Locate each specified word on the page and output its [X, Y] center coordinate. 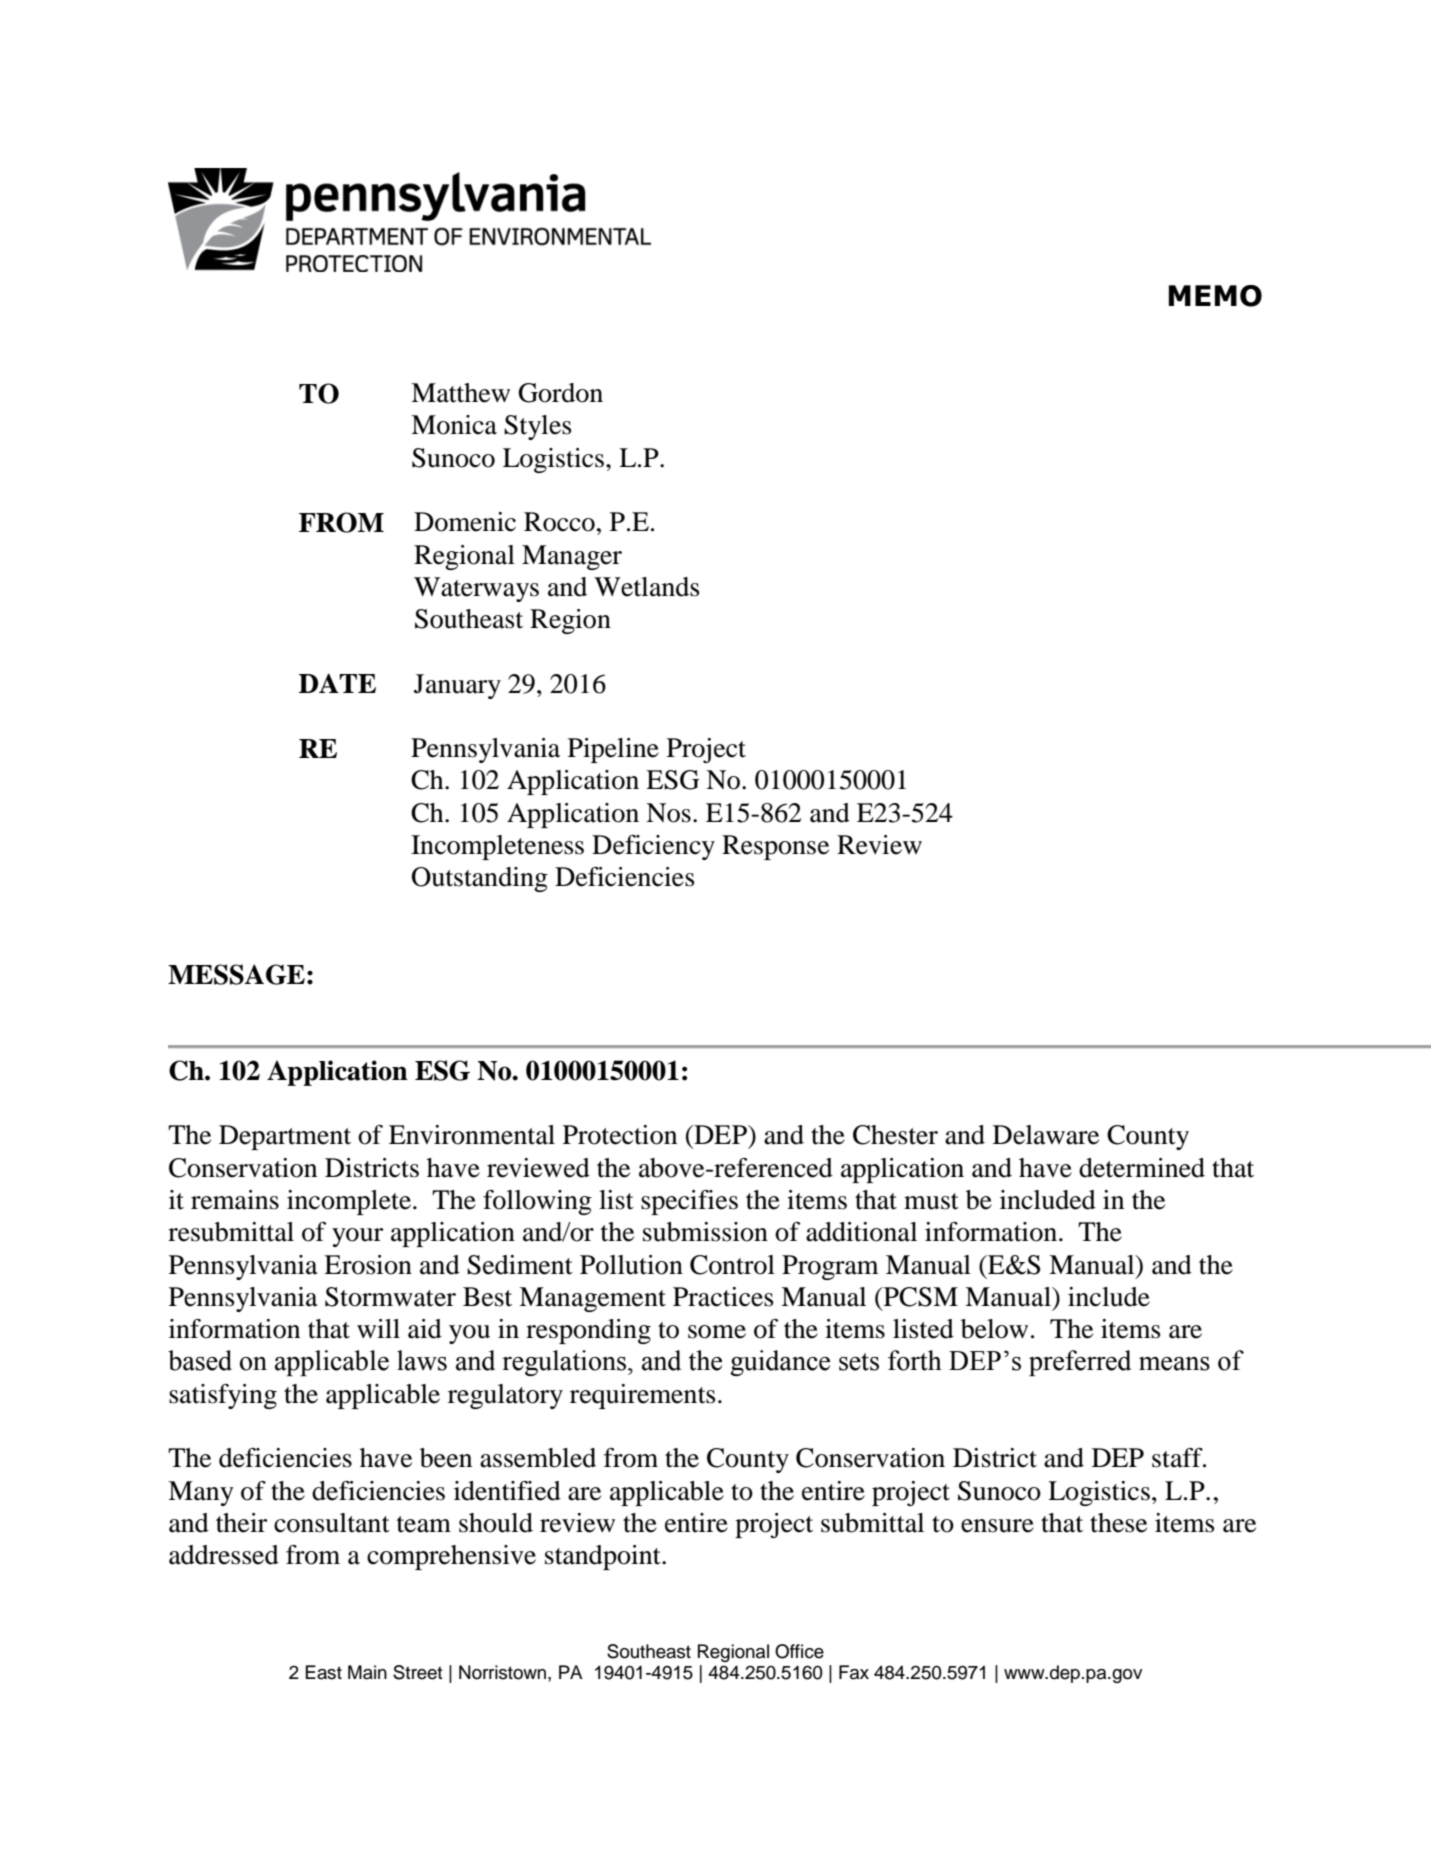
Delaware [1046, 1135]
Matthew [460, 393]
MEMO [1215, 296]
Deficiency [653, 847]
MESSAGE [236, 974]
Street [418, 1672]
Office [799, 1651]
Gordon [560, 393]
